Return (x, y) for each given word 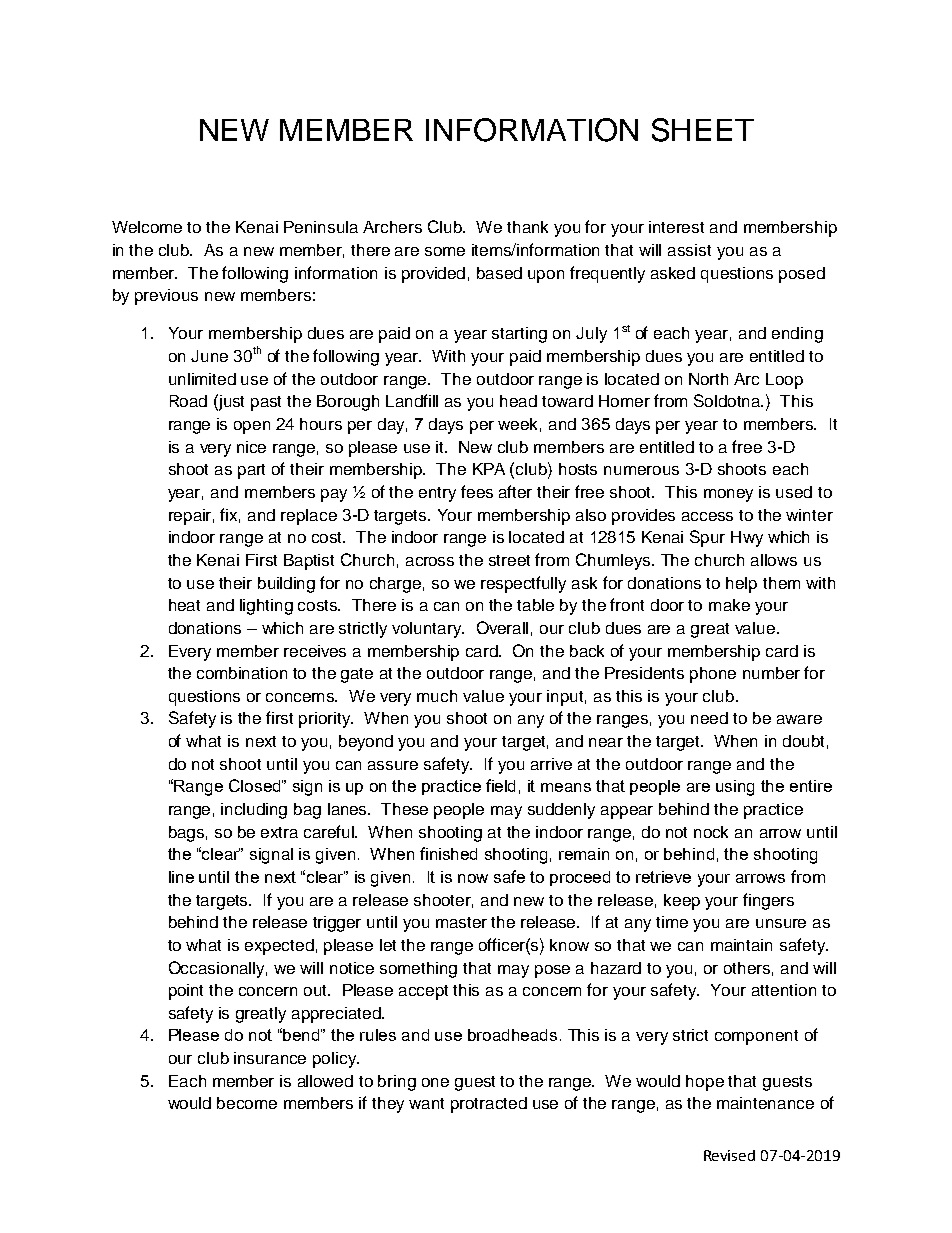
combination (242, 673)
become (247, 1103)
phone (713, 675)
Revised (729, 1155)
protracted (489, 1105)
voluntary (428, 630)
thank (527, 227)
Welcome (147, 227)
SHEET (703, 130)
